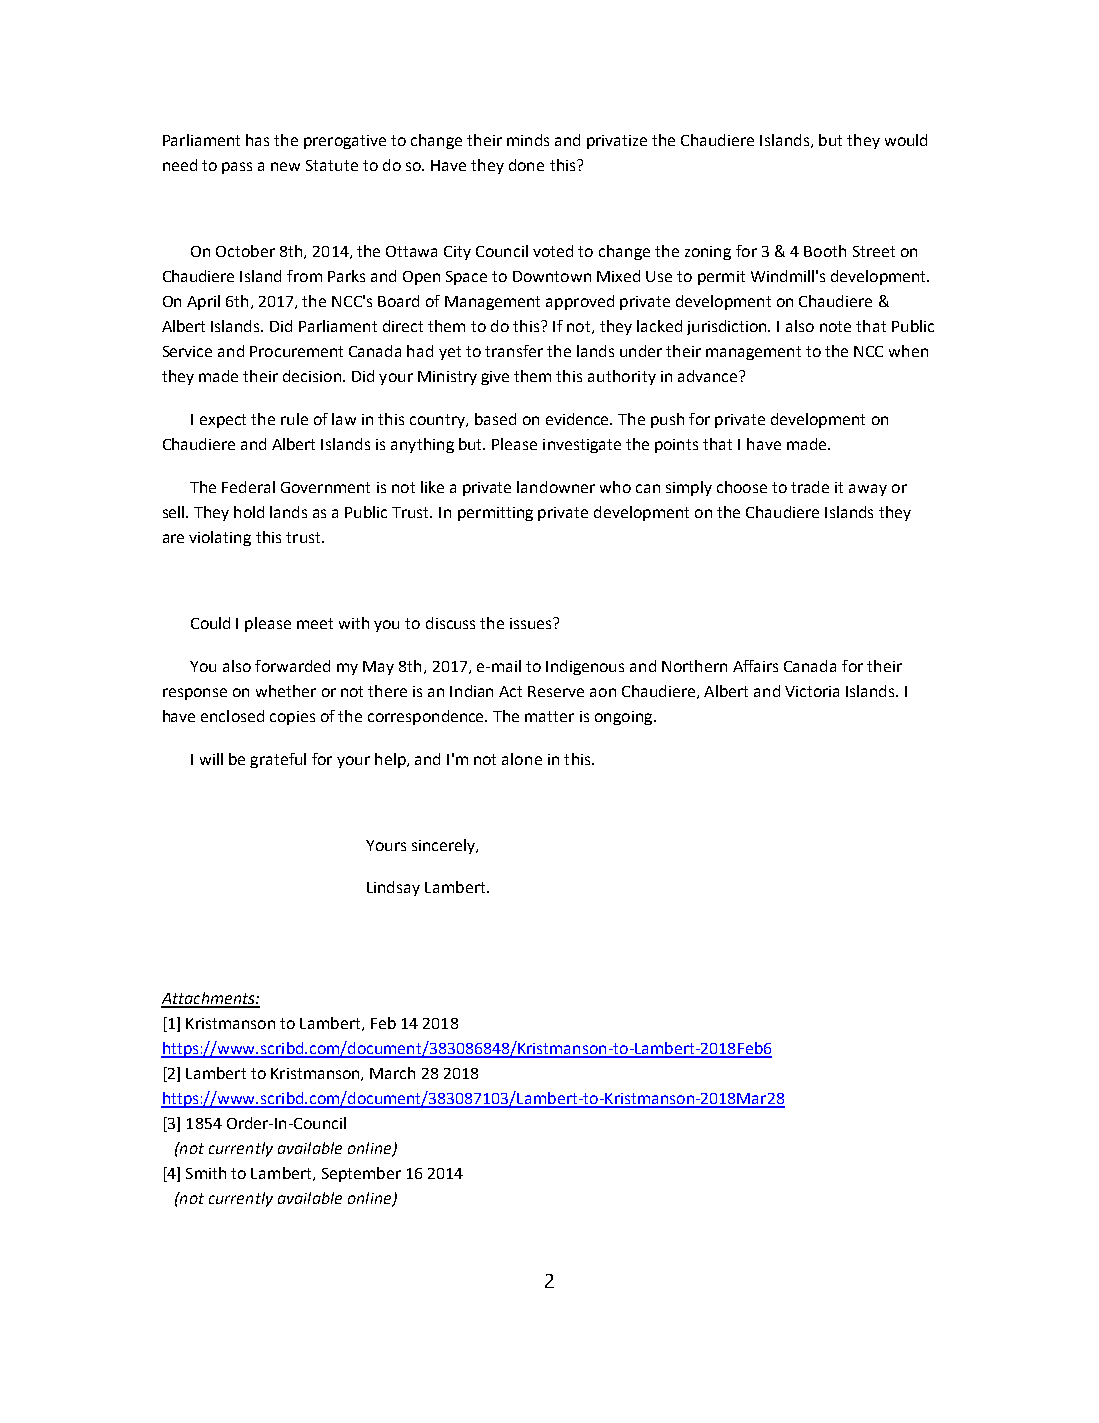 The width and height of the image is (1099, 1423). Describe the element at coordinates (248, 487) in the image. I see `Federal` at that location.
